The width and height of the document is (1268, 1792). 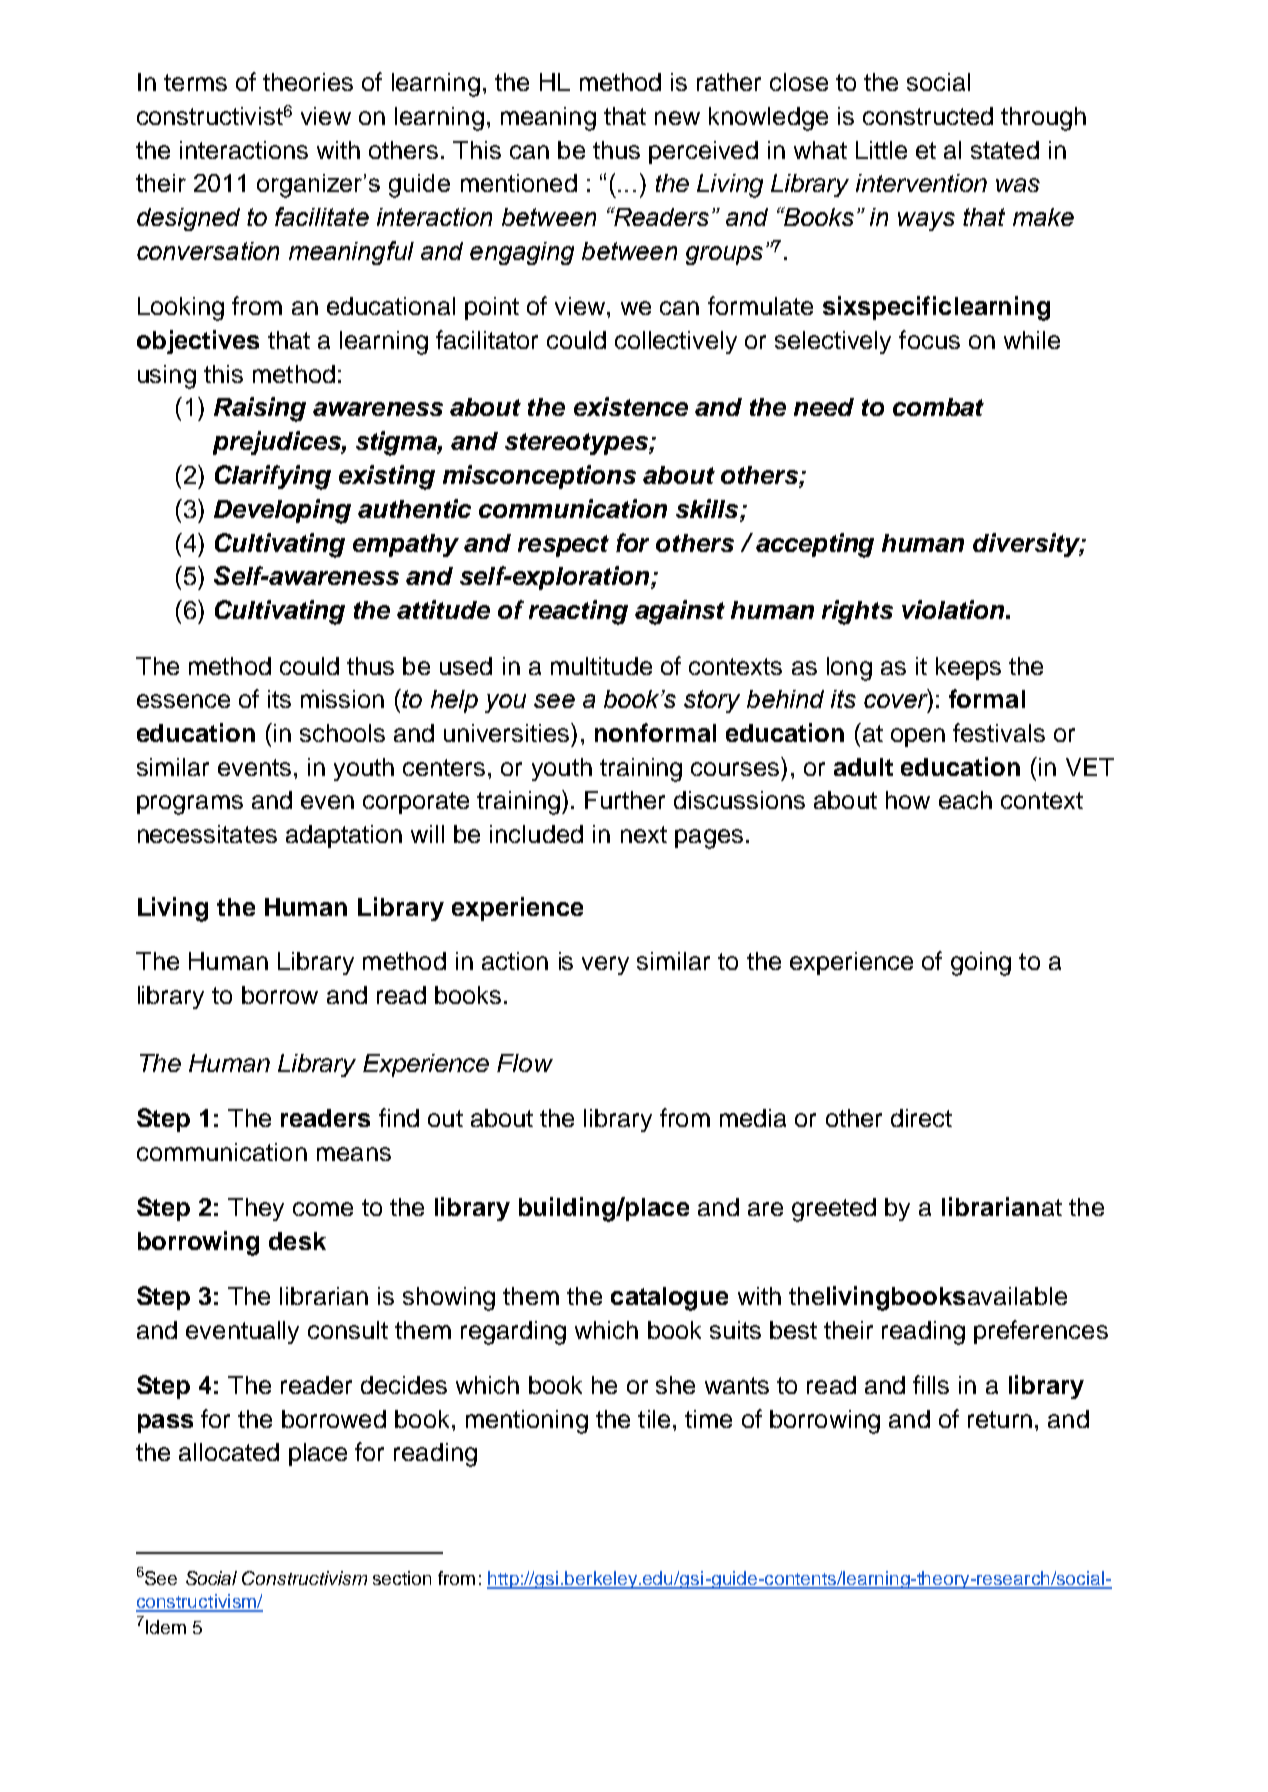 What do you see at coordinates (921, 1118) in the document?
I see `direct` at bounding box center [921, 1118].
